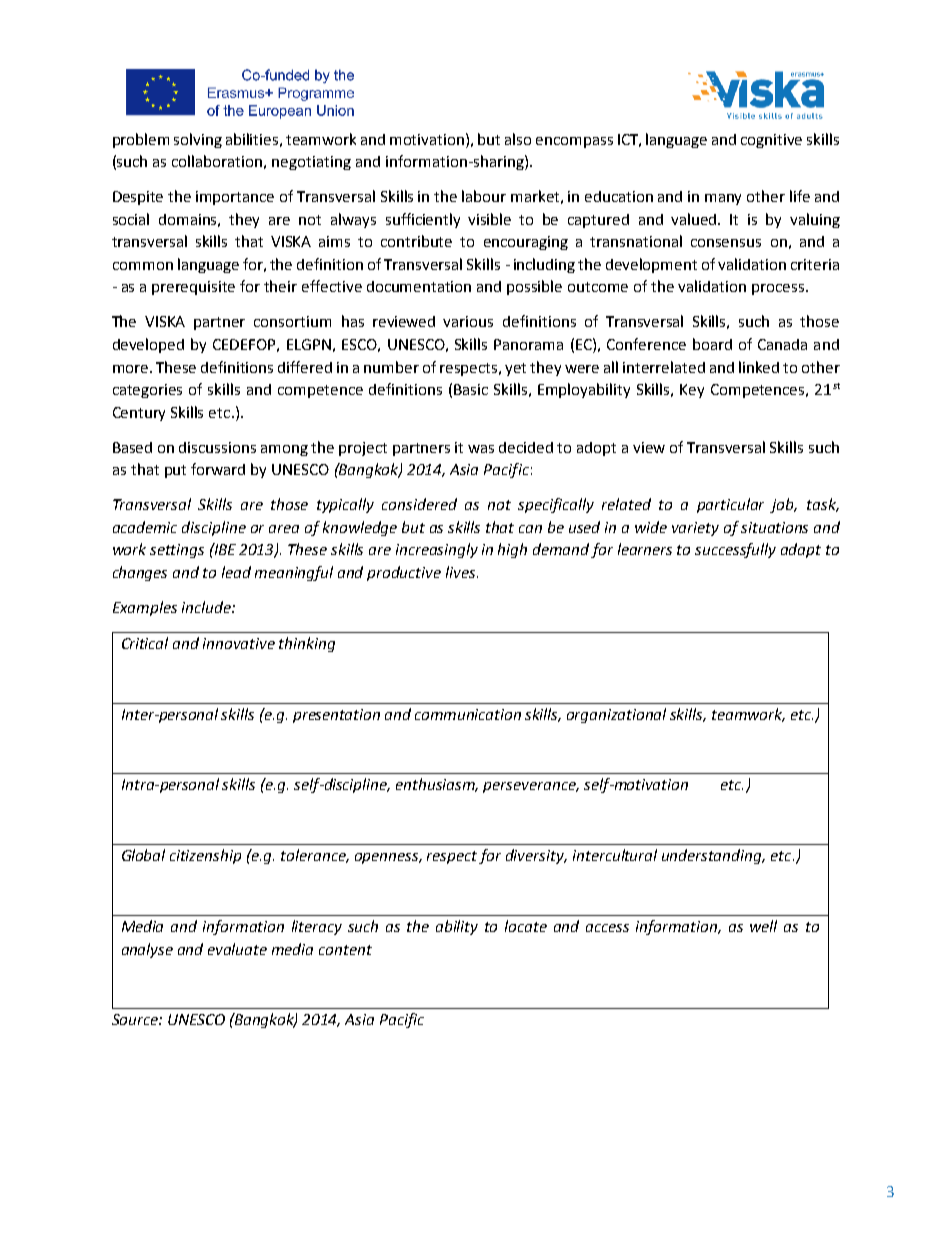 The width and height of the image is (952, 1233). What do you see at coordinates (771, 141) in the image?
I see `cognitive` at bounding box center [771, 141].
